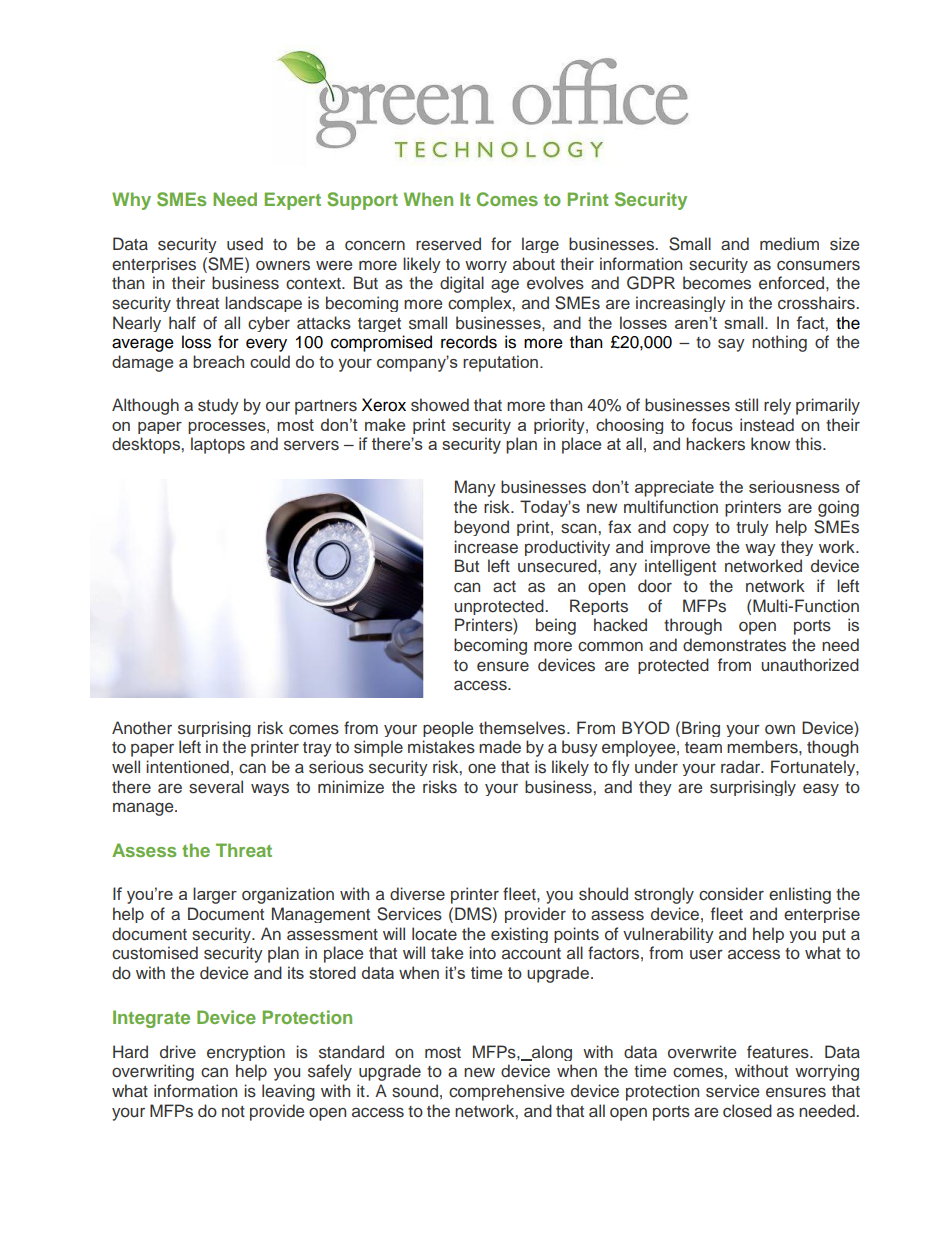 The width and height of the image is (952, 1233). I want to click on radar, so click(742, 766).
